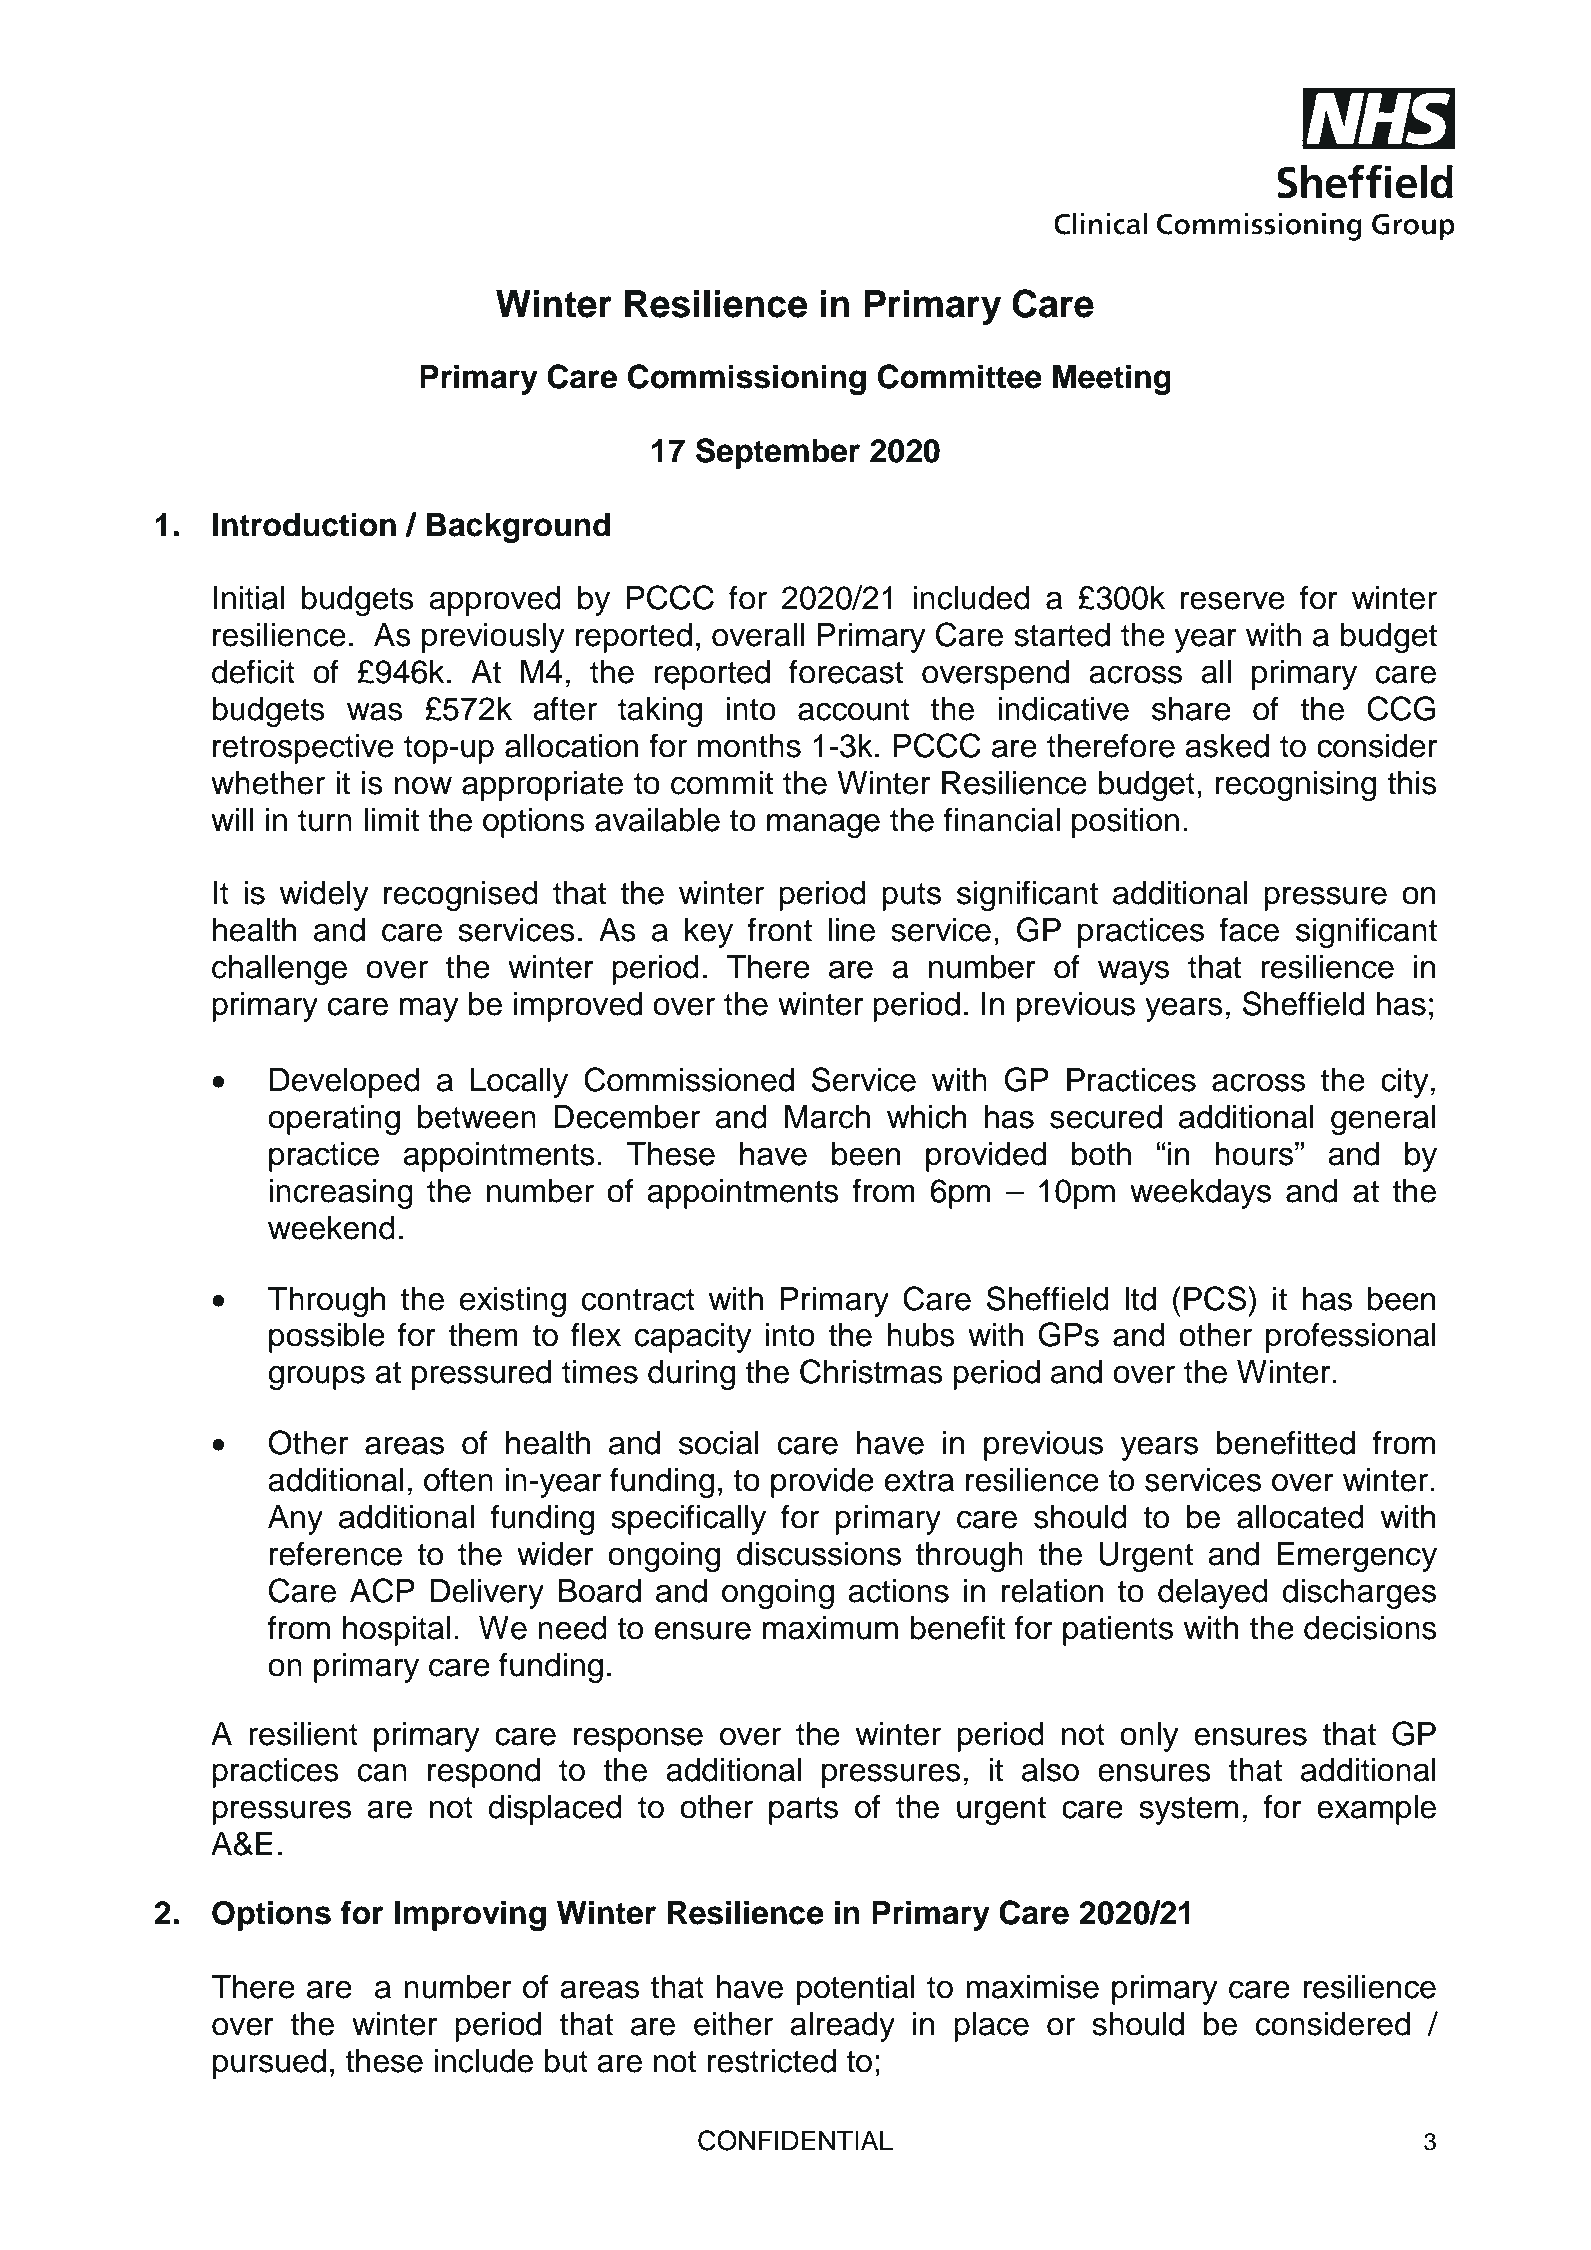  I want to click on may, so click(429, 1009).
